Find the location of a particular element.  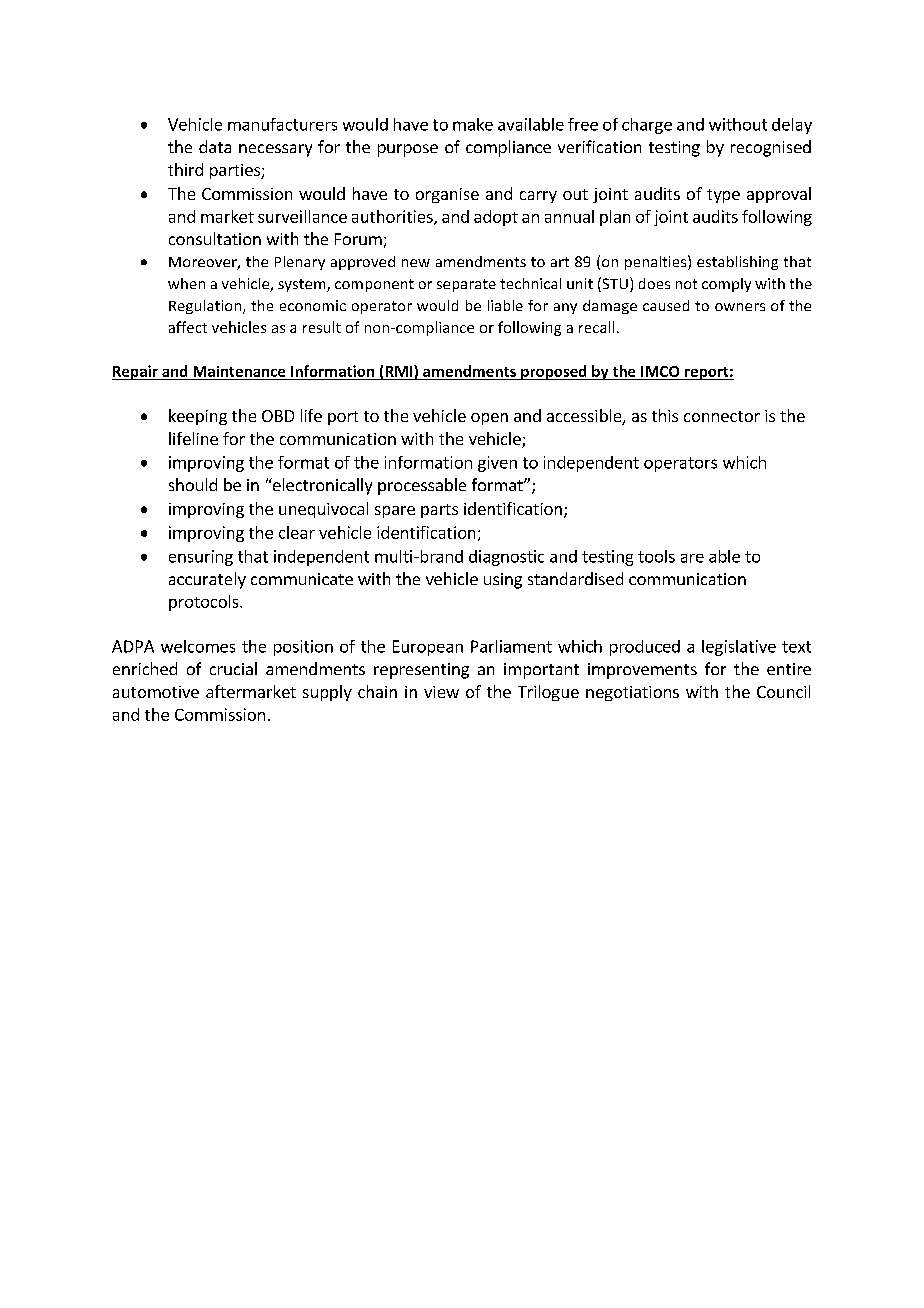

open is located at coordinates (489, 419).
